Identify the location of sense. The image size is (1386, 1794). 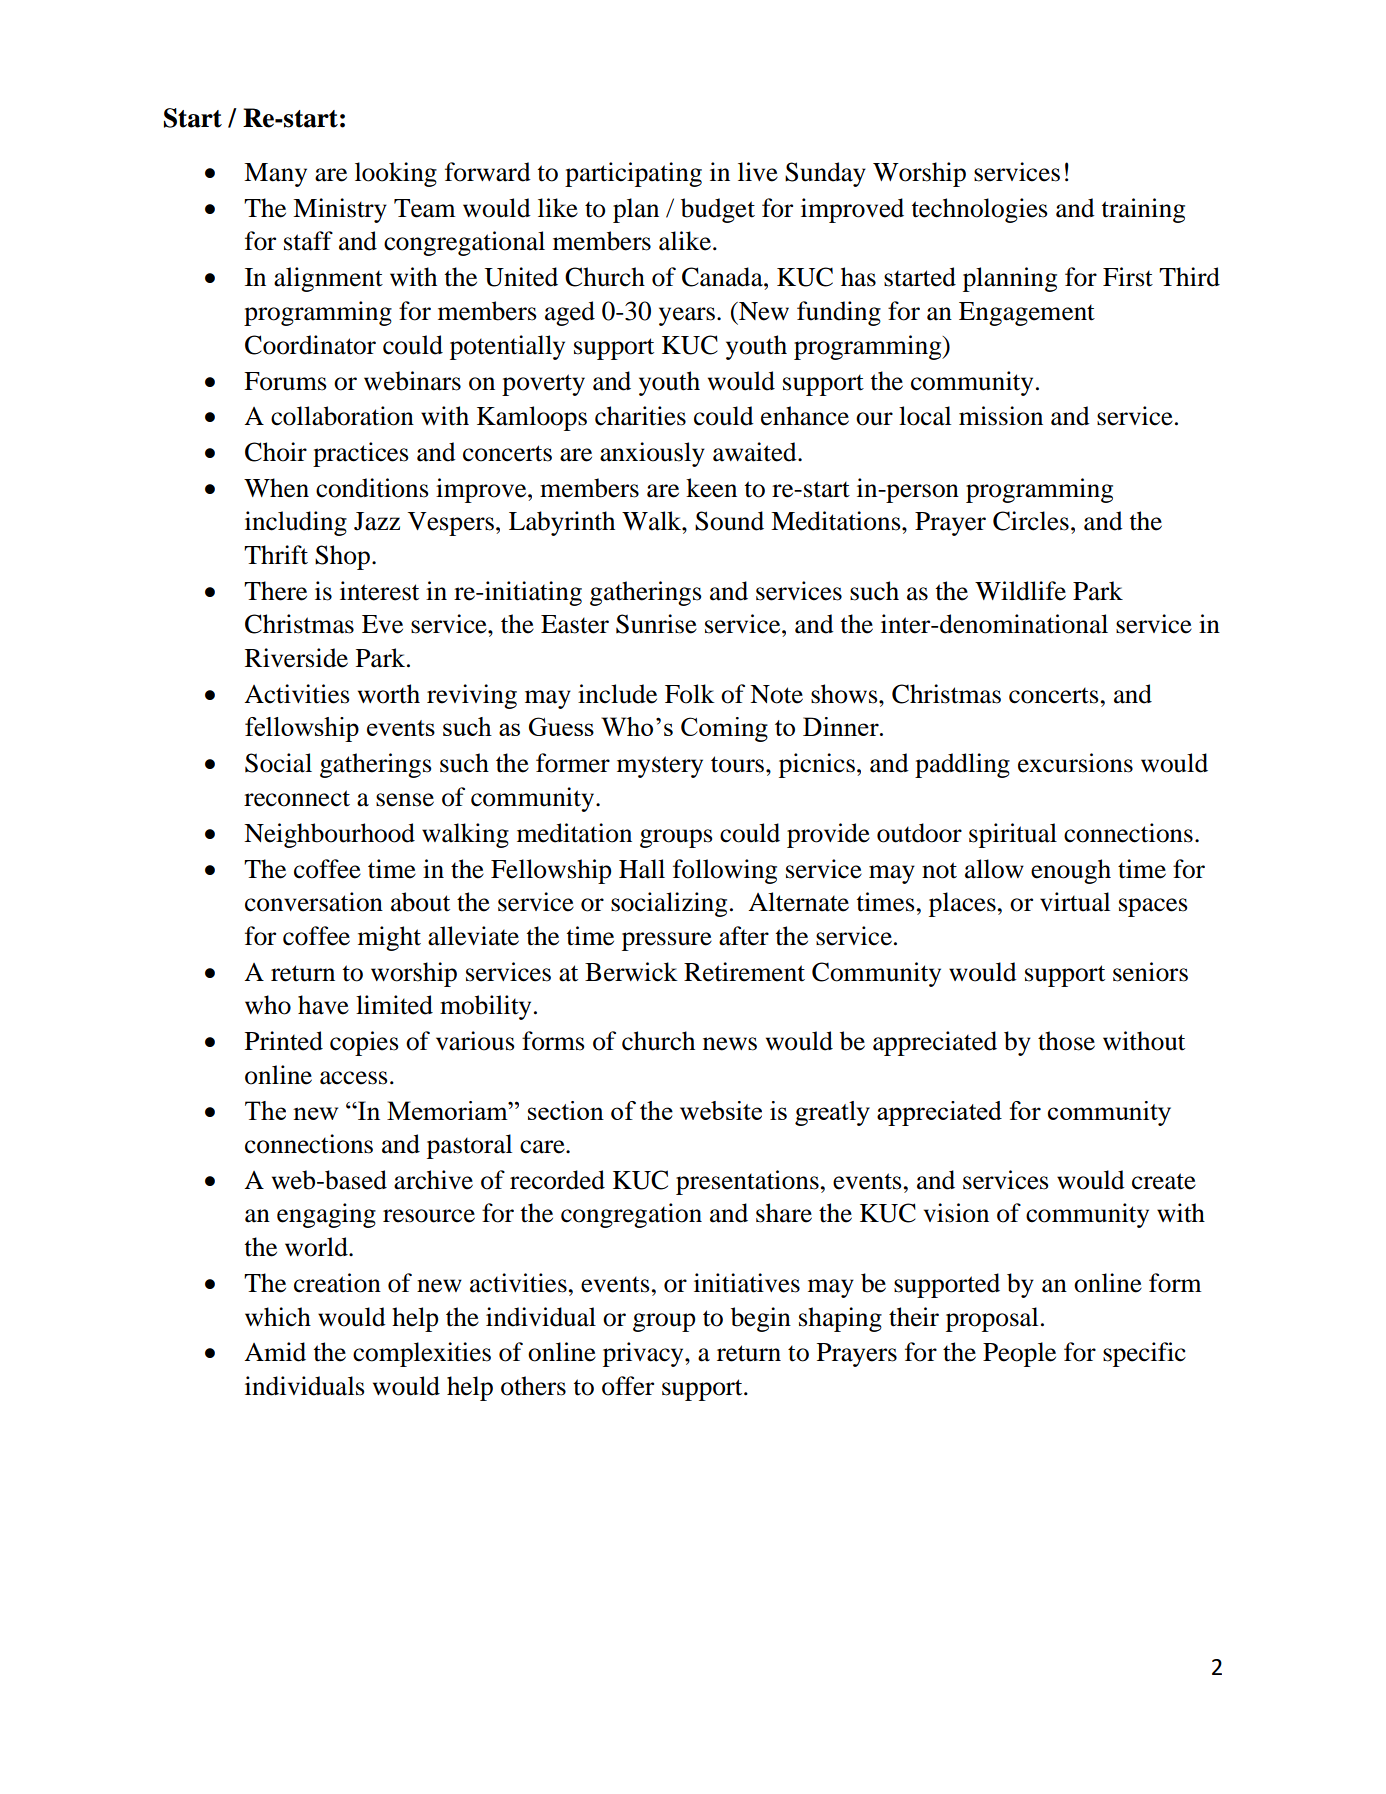
(405, 800).
